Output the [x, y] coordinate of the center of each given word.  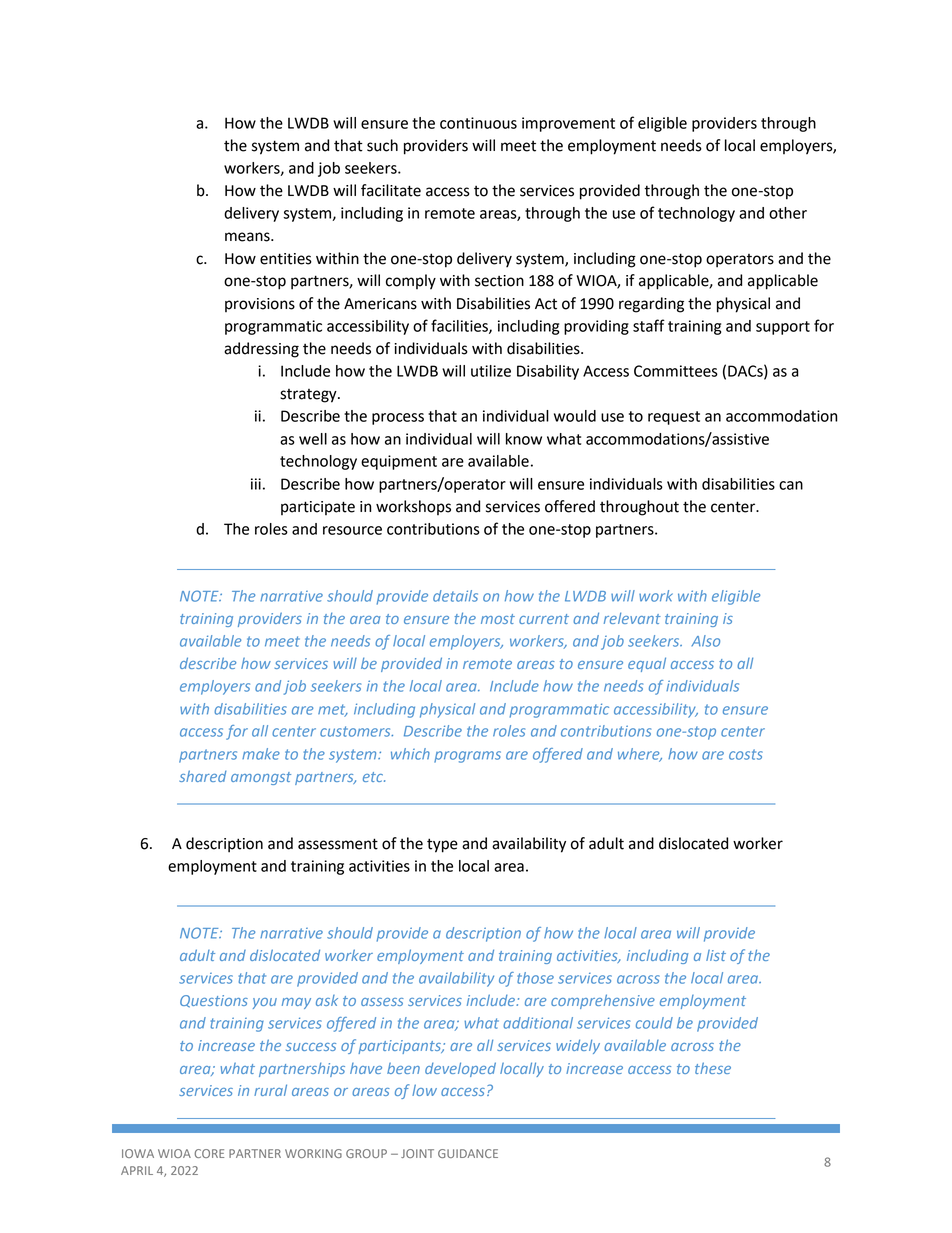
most [498, 619]
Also [705, 641]
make [261, 754]
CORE [209, 1153]
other [788, 213]
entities [286, 259]
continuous [478, 123]
